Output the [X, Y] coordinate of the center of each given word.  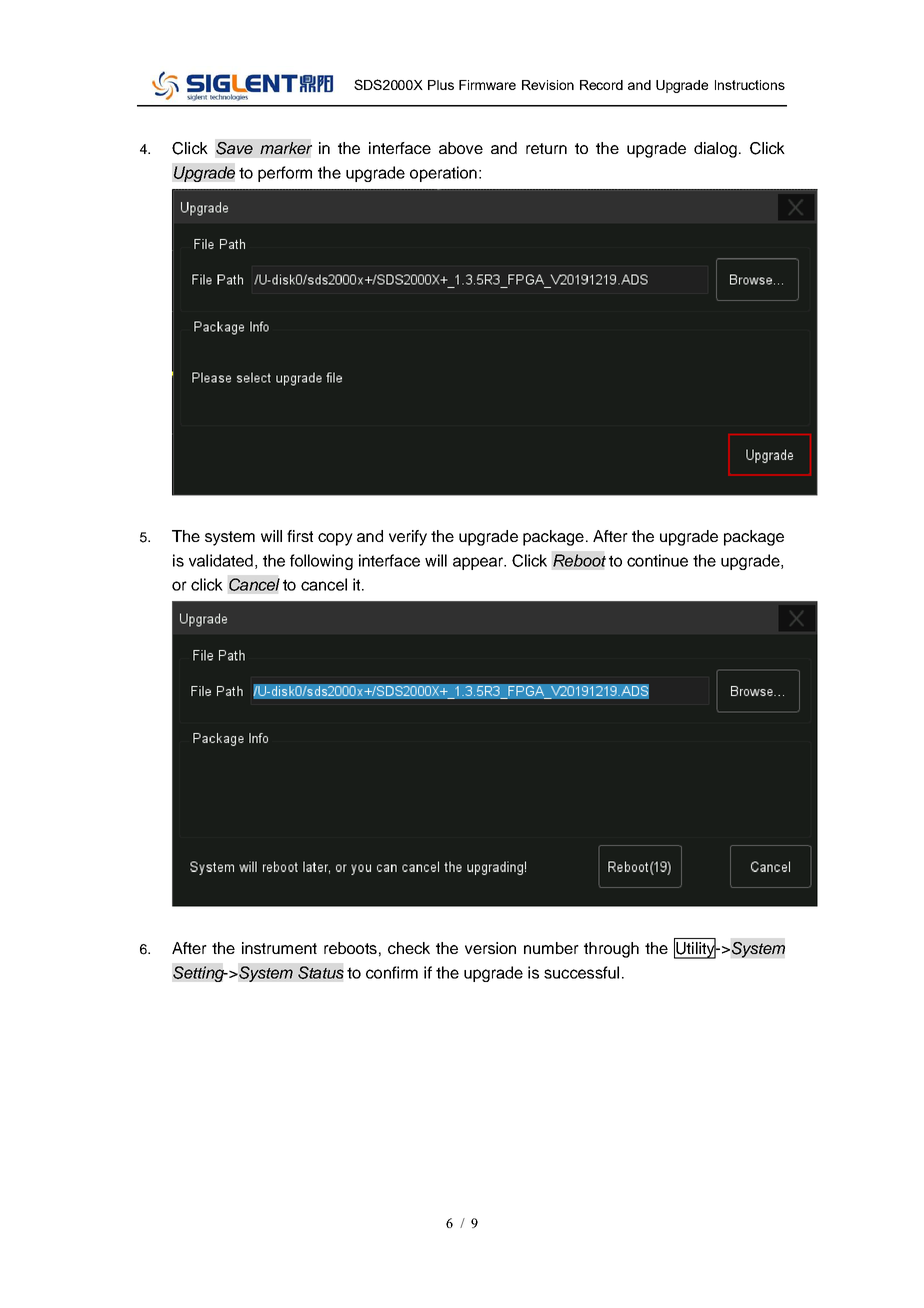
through [611, 950]
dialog [715, 150]
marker [286, 148]
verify [408, 538]
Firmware [487, 85]
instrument [279, 948]
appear [479, 563]
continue [657, 560]
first [300, 536]
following [321, 562]
